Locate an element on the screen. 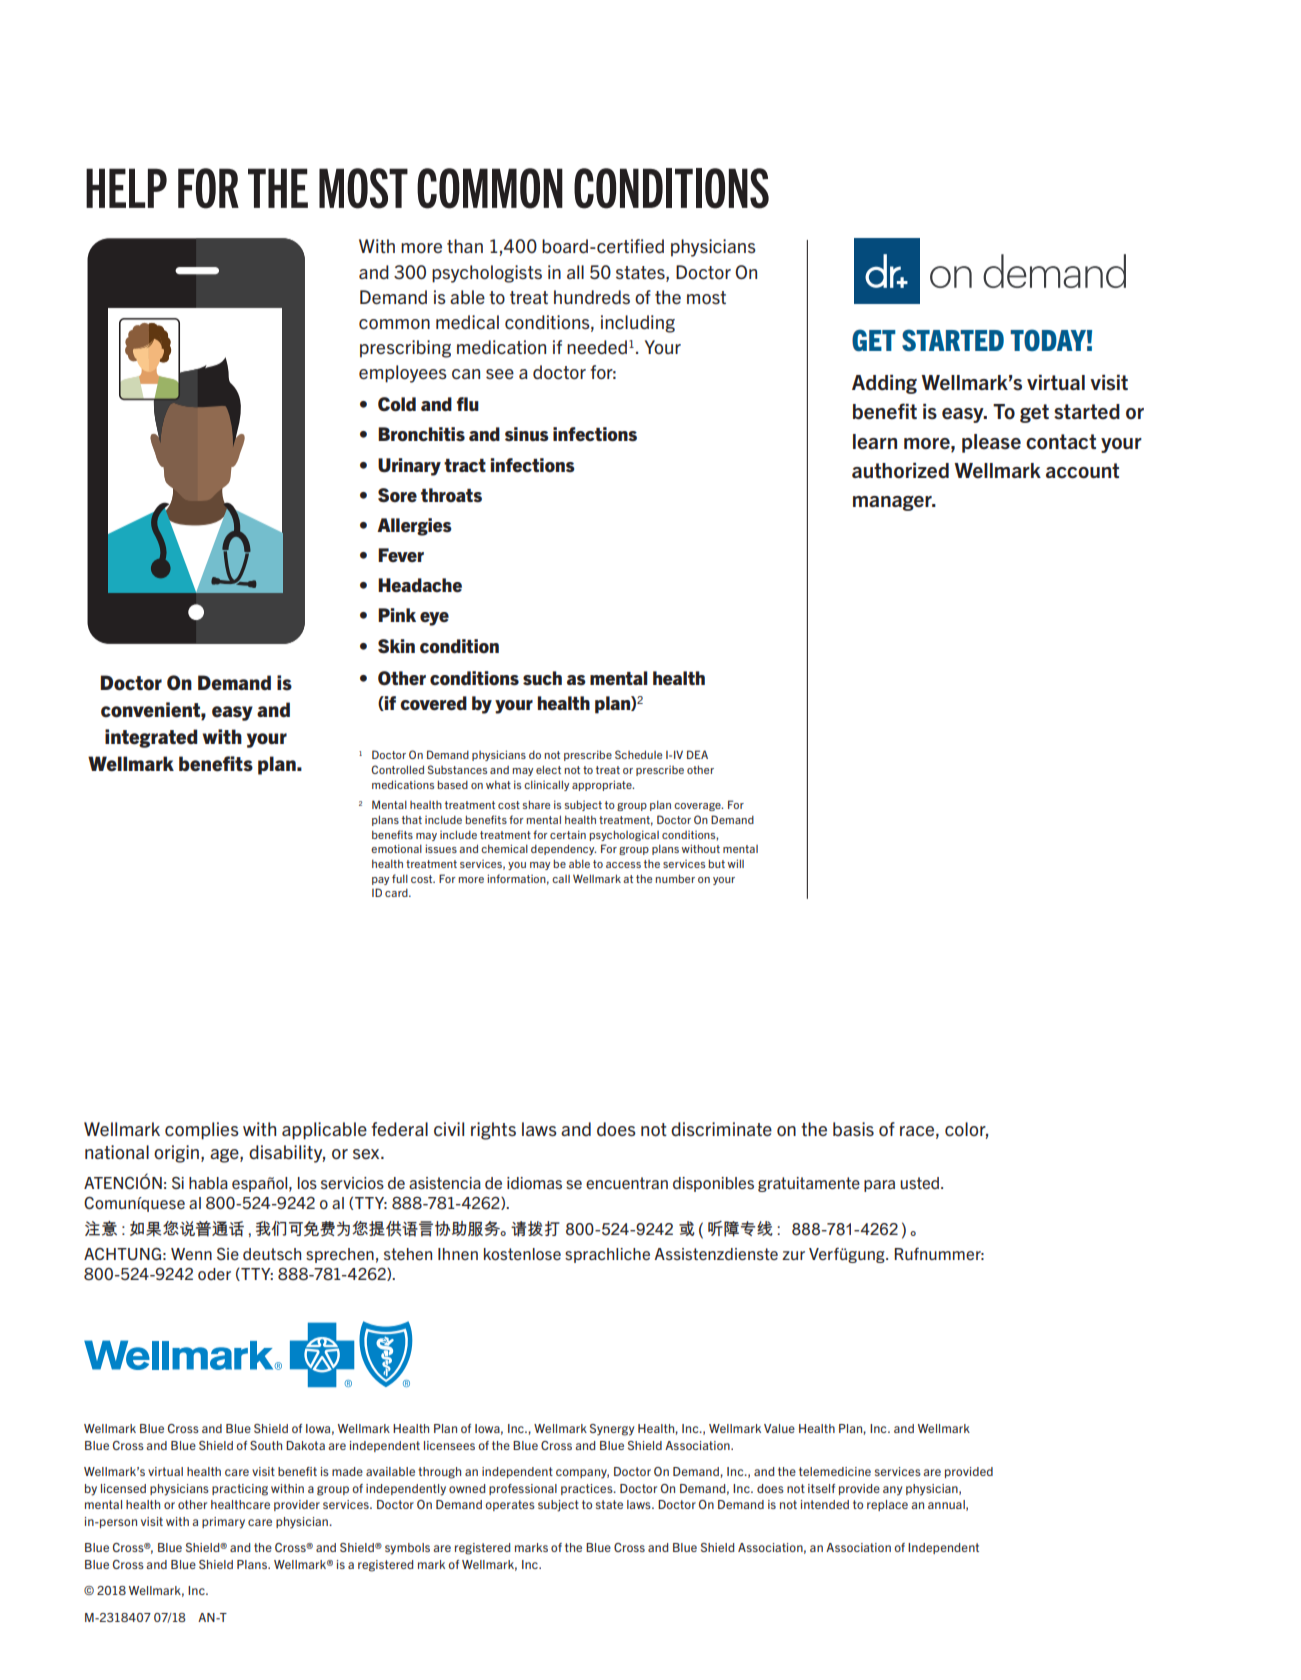 The image size is (1301, 1680). integrated is located at coordinates (151, 738).
